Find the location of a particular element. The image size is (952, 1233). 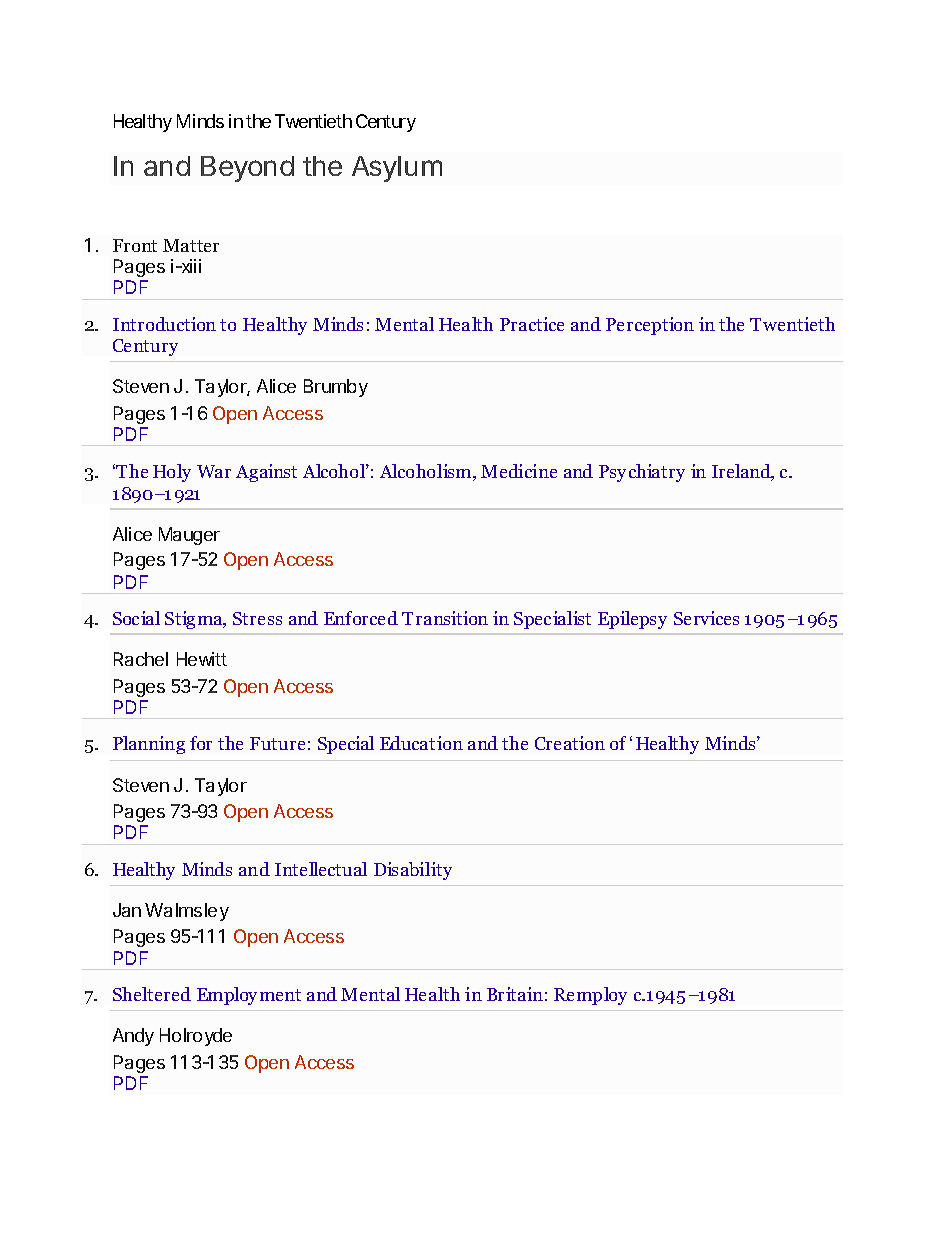

Beyond is located at coordinates (247, 169).
